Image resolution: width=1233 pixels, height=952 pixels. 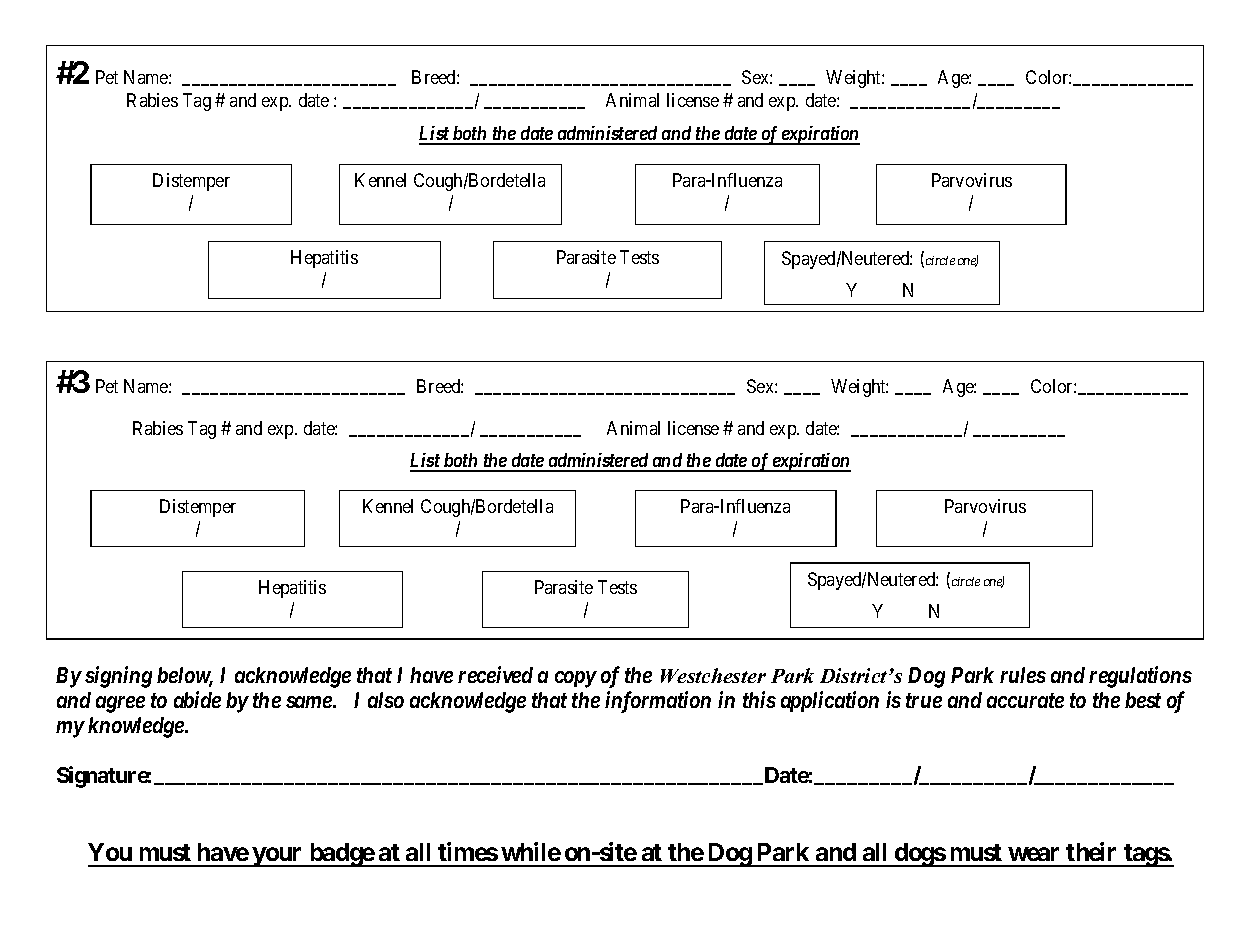 What do you see at coordinates (924, 700) in the image?
I see `true` at bounding box center [924, 700].
